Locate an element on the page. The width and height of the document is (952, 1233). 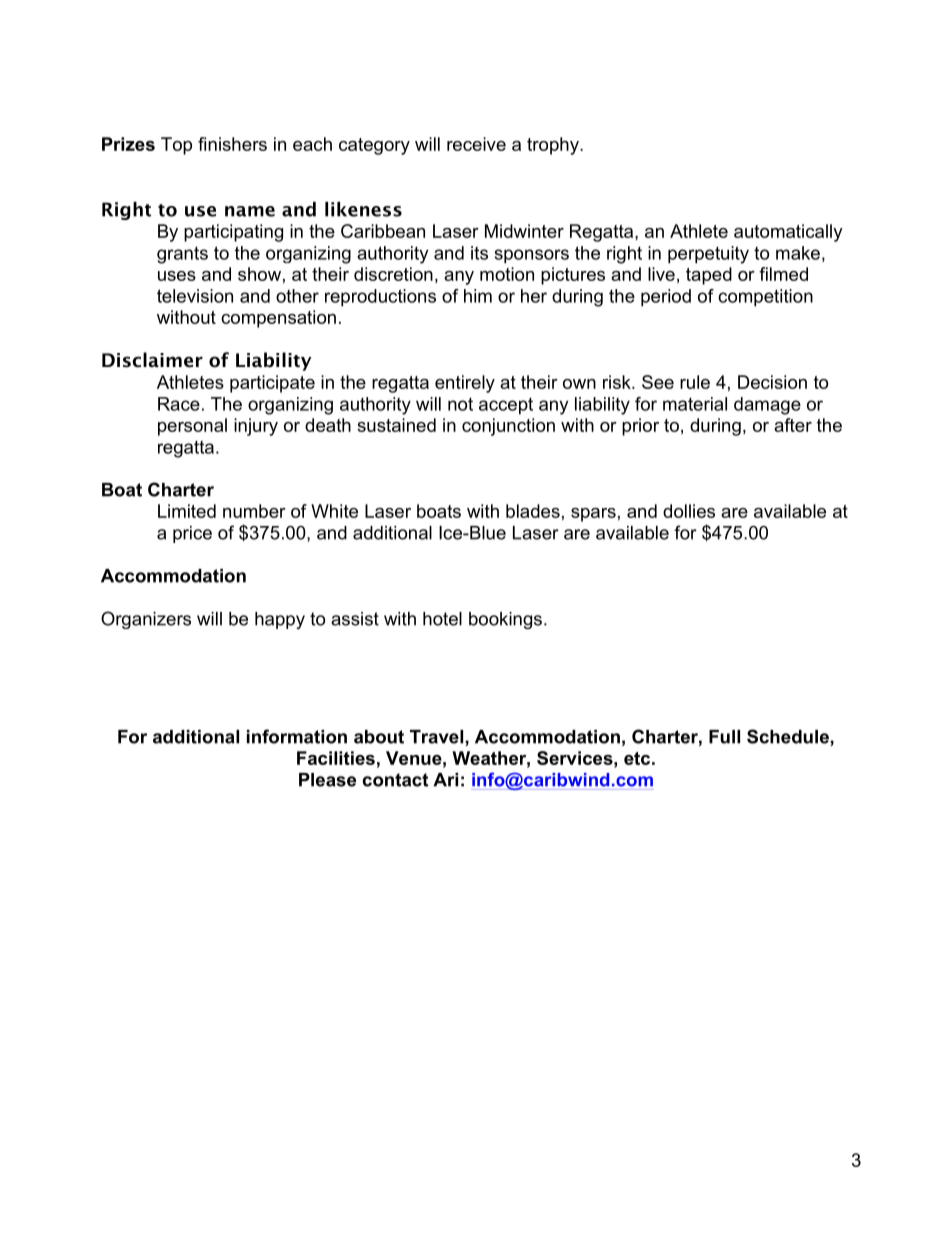
rule is located at coordinates (695, 382).
